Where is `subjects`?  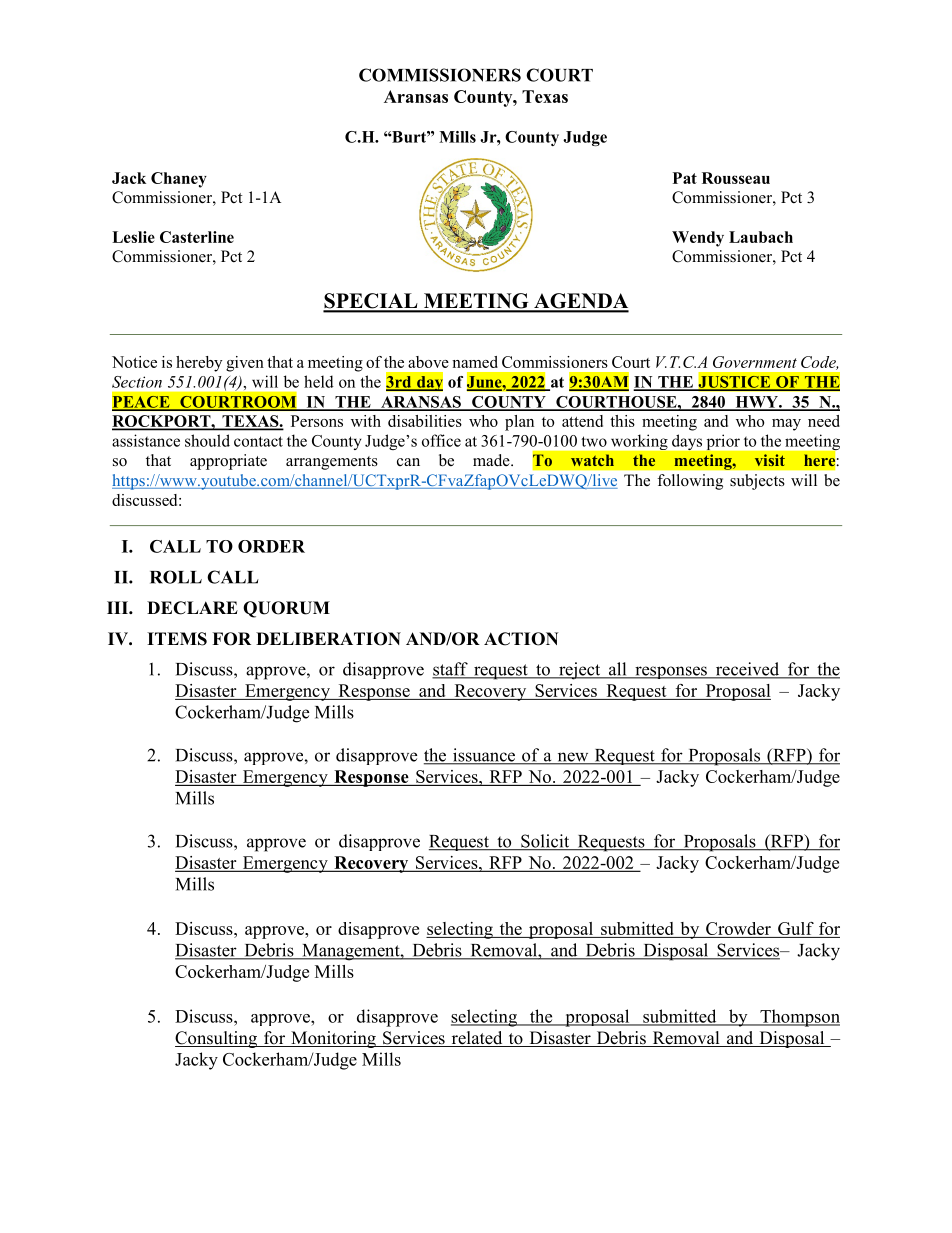
subjects is located at coordinates (757, 482).
